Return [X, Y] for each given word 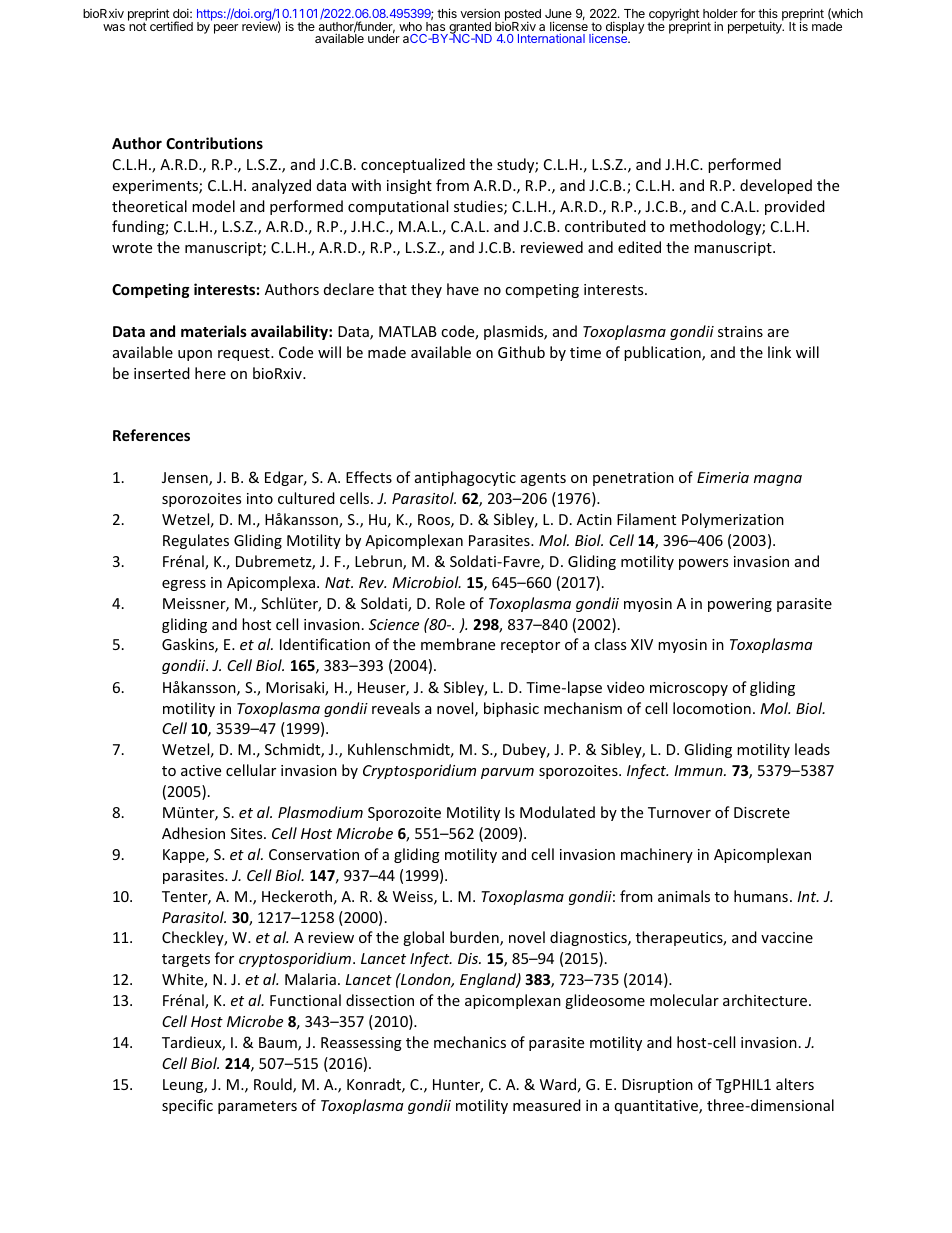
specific [187, 1106]
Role [450, 603]
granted [469, 29]
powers [703, 564]
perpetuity [756, 27]
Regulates [196, 541]
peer [226, 29]
